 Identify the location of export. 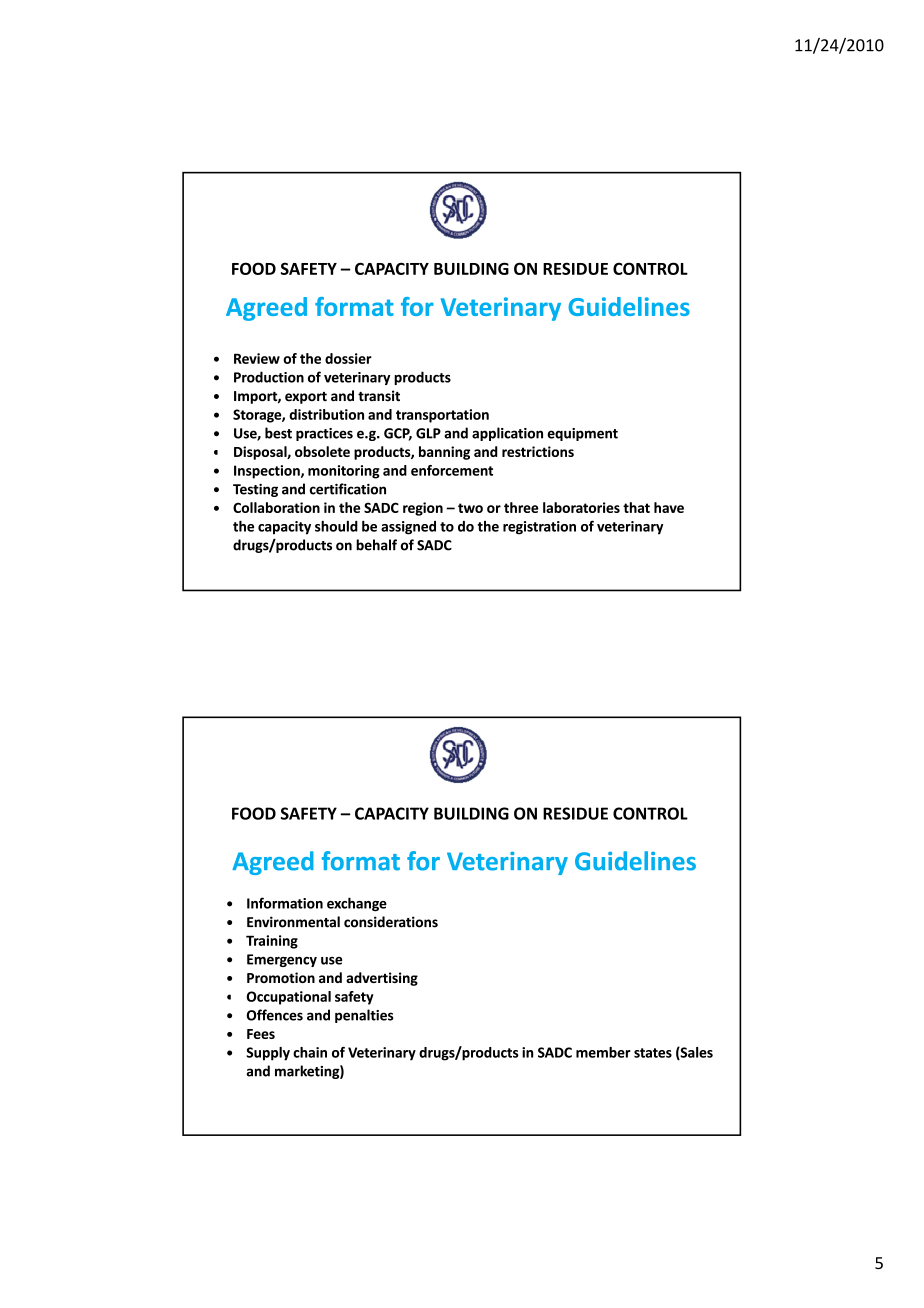
(306, 398).
